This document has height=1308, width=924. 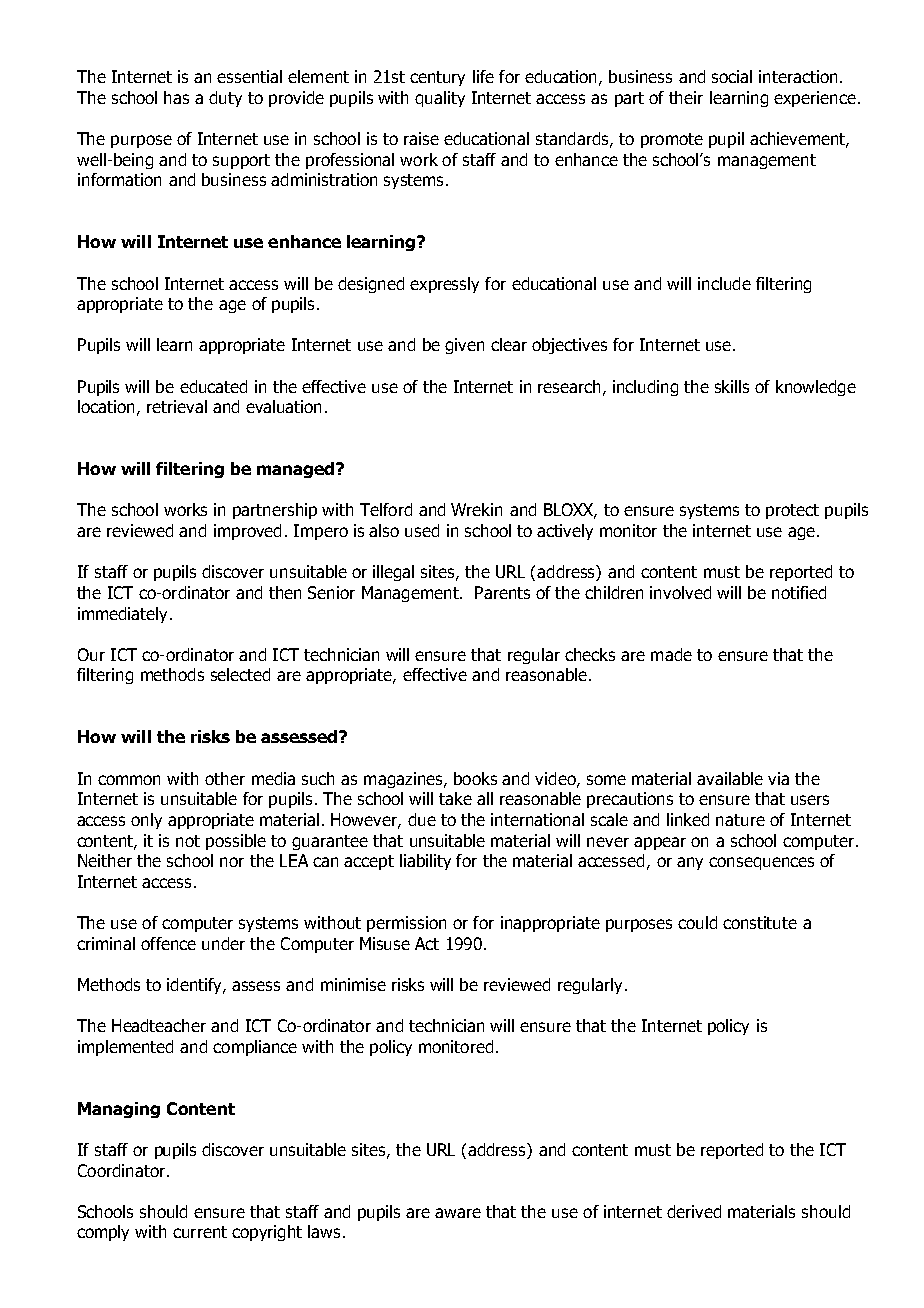 I want to click on quality, so click(x=440, y=99).
